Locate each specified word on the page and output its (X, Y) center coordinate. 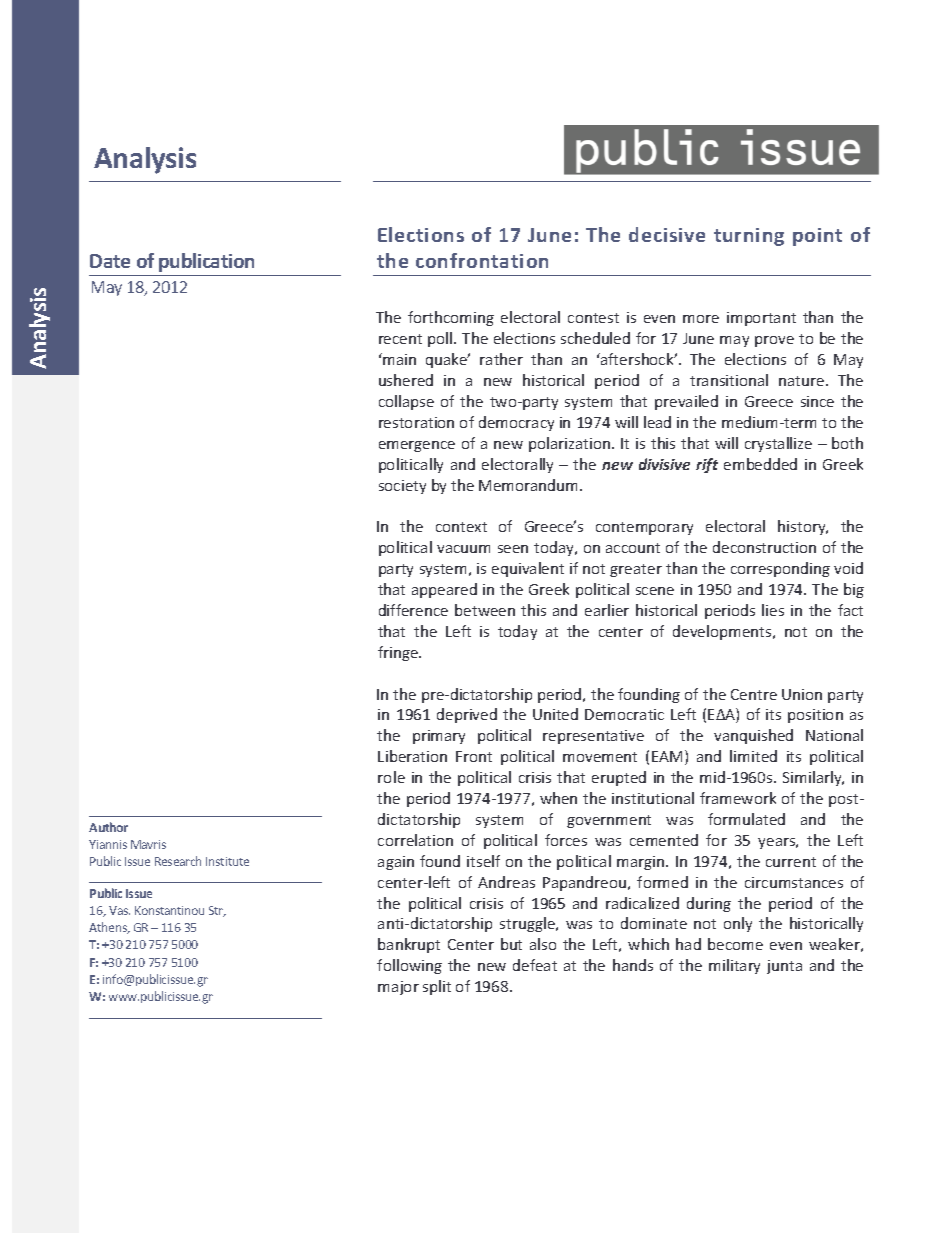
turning (749, 237)
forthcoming (451, 318)
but (511, 944)
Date (110, 261)
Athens (109, 928)
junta (784, 967)
